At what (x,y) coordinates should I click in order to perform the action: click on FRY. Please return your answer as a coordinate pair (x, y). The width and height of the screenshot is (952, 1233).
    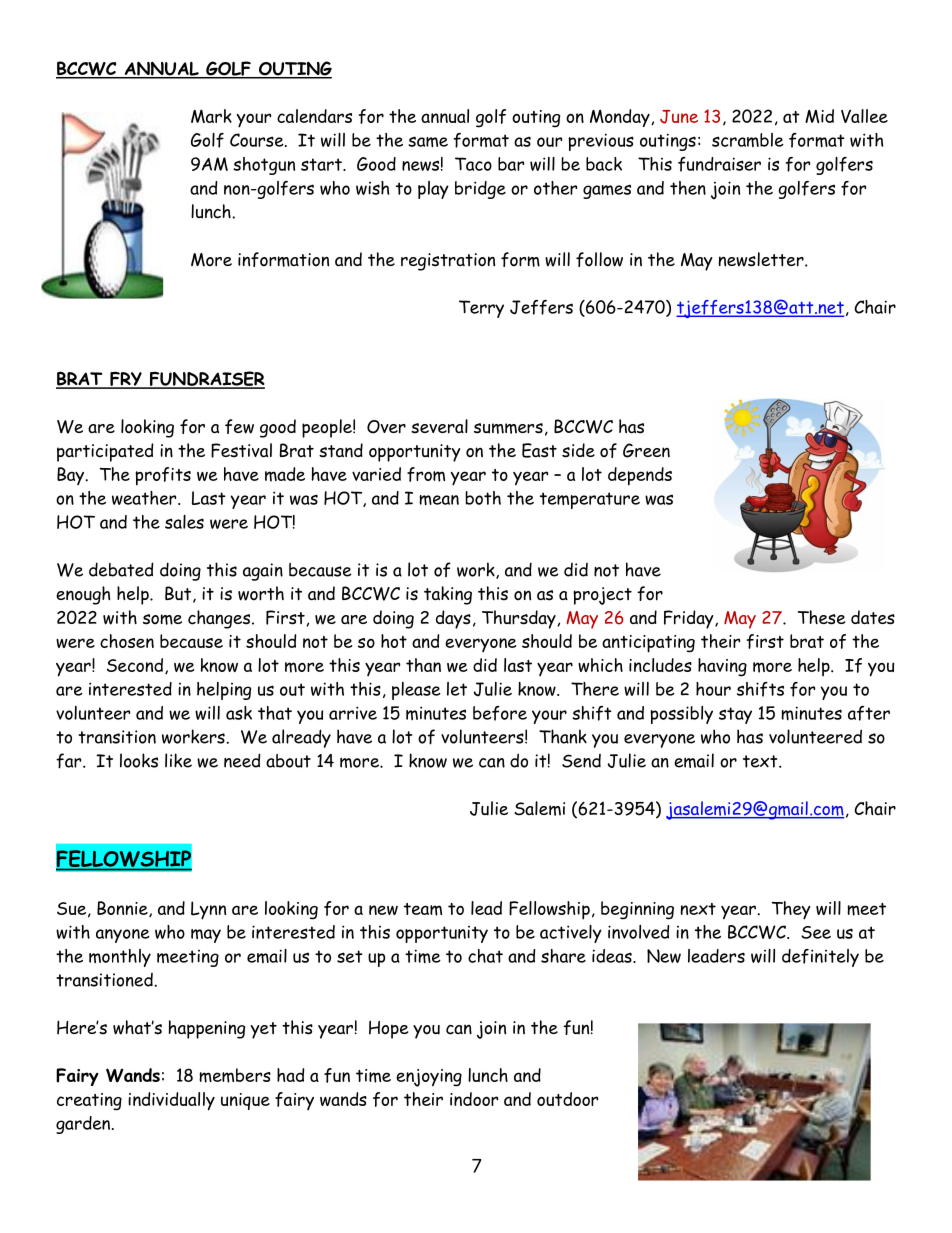
    Looking at the image, I should click on (126, 380).
